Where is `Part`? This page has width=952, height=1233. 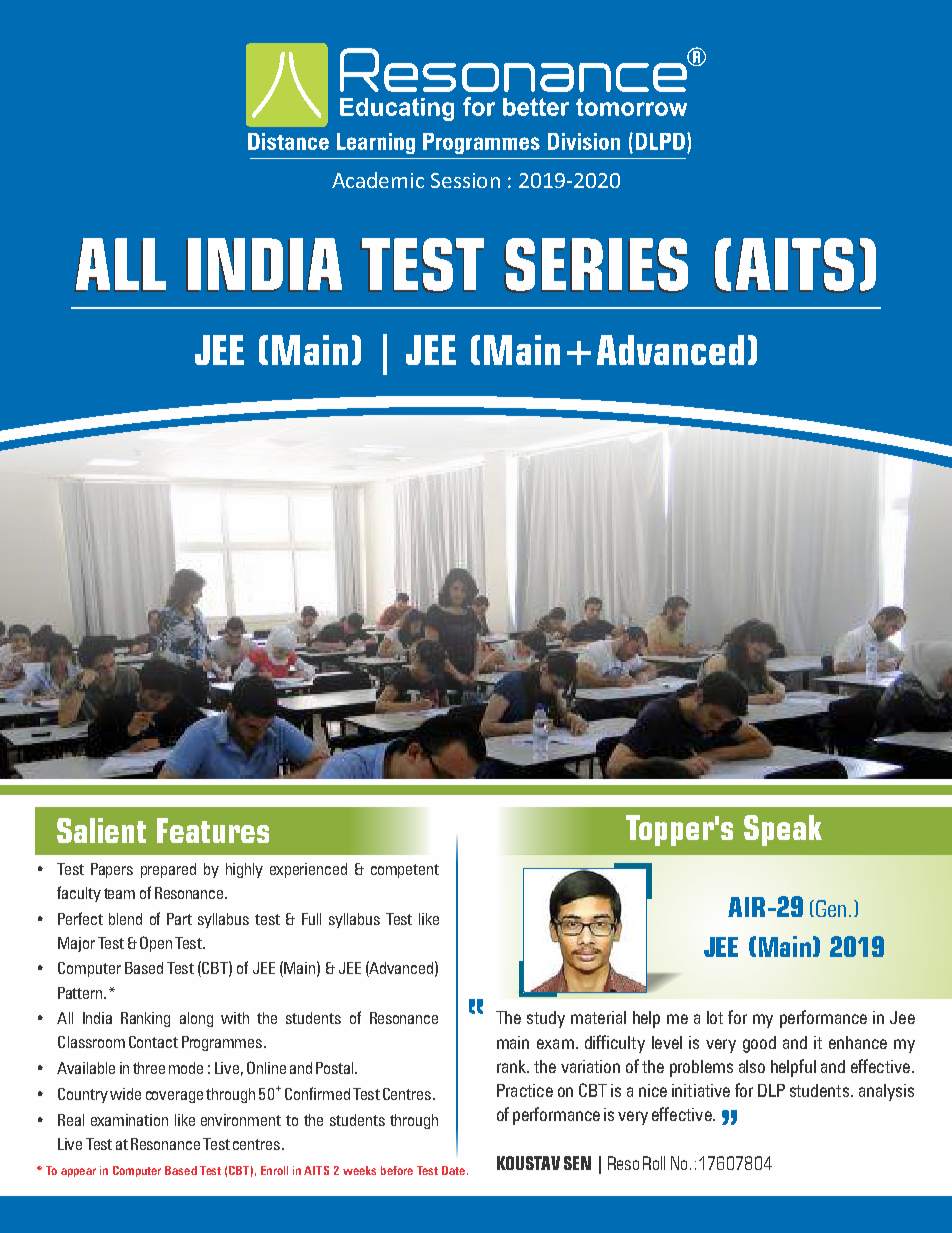
Part is located at coordinates (179, 919).
